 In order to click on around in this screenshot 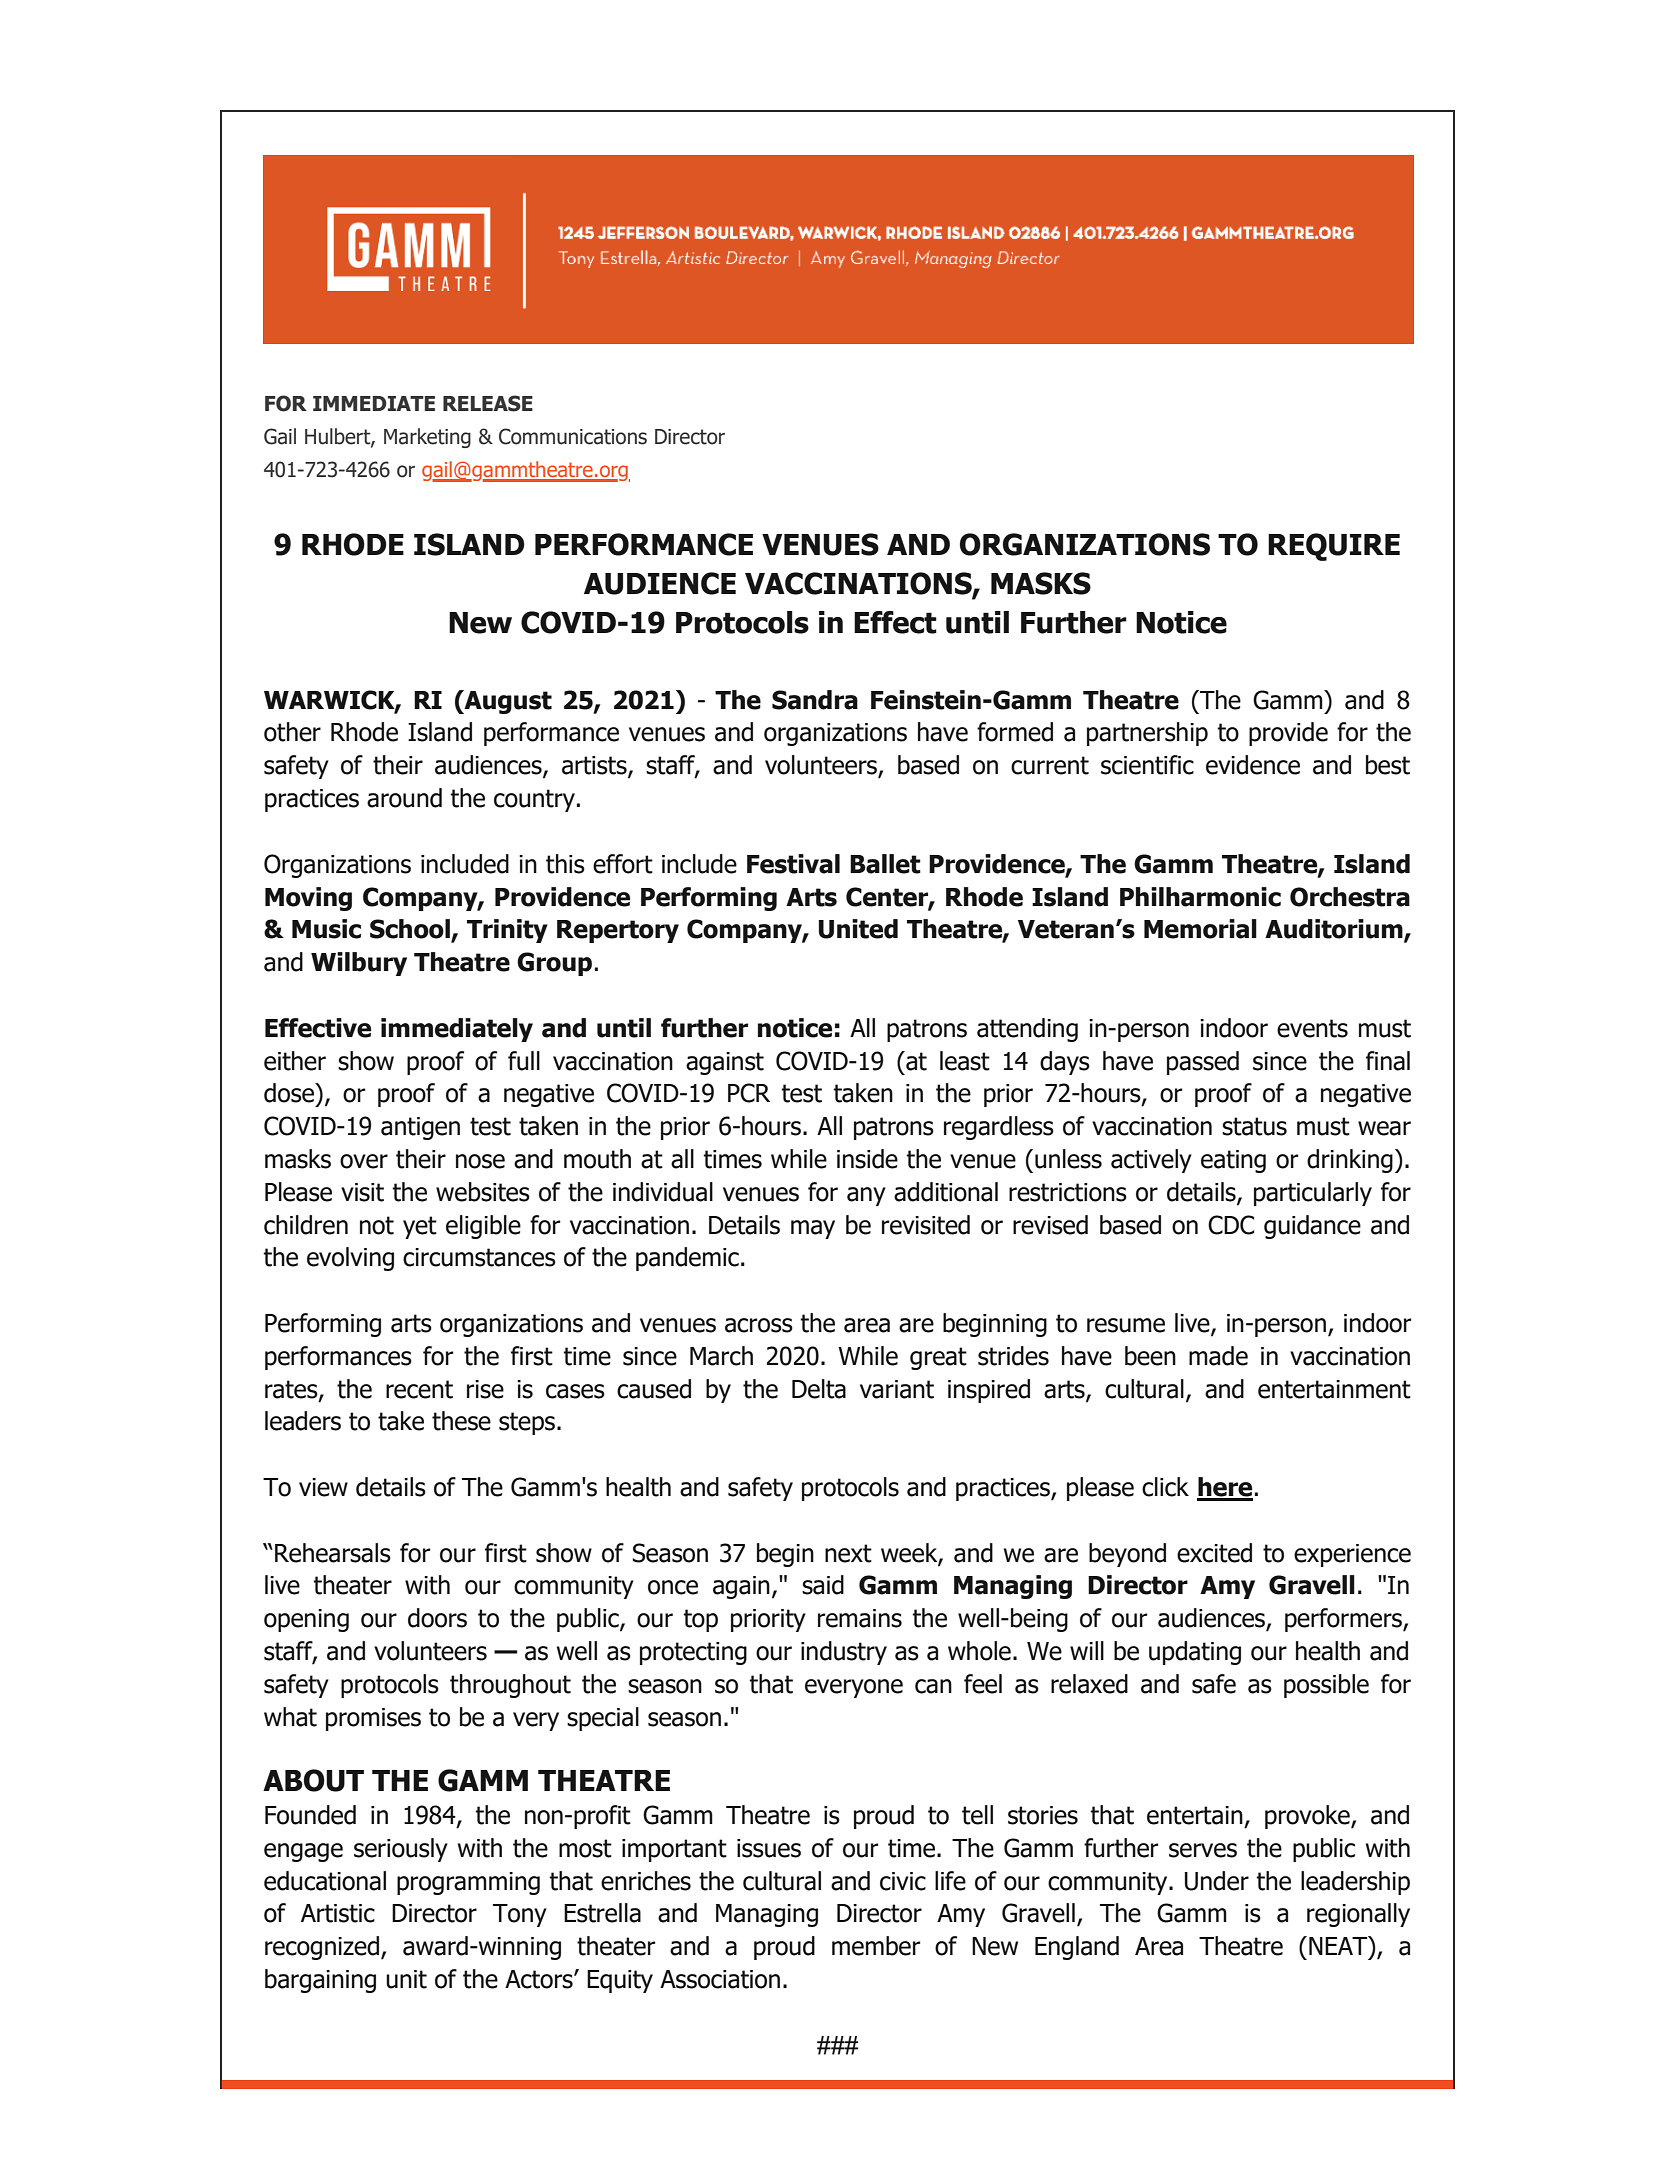, I will do `click(404, 798)`.
